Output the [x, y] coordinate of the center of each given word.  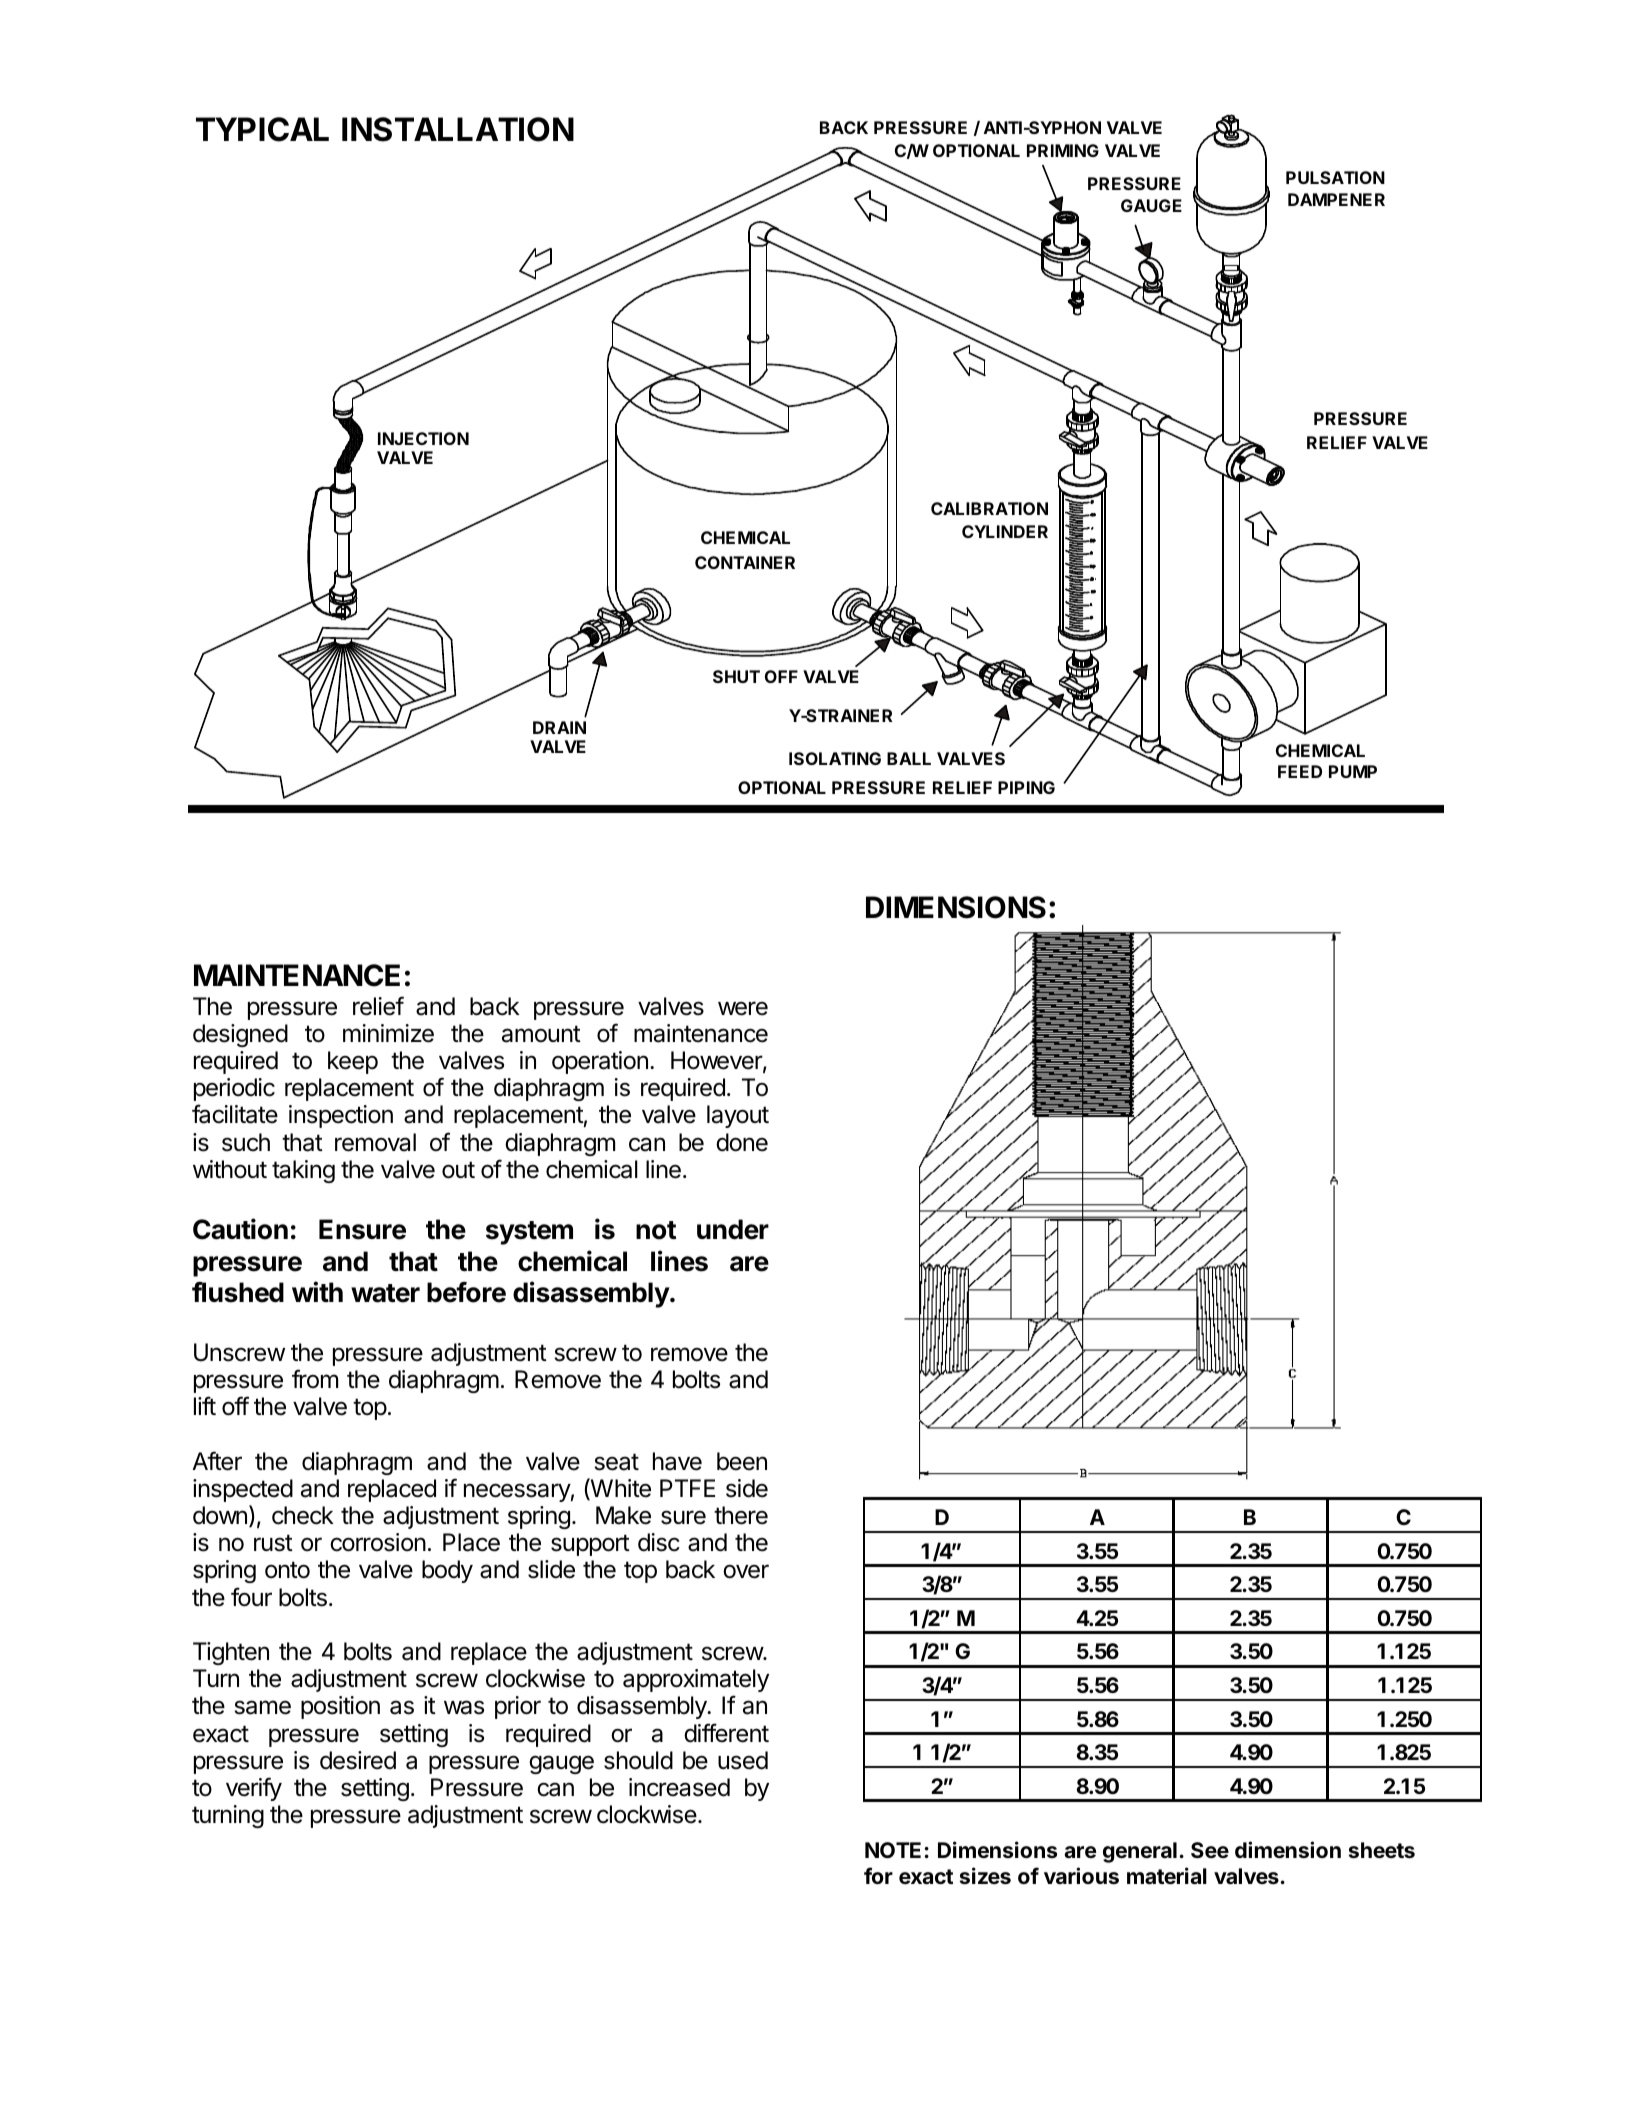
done [742, 1142]
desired [358, 1760]
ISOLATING [835, 758]
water [385, 1293]
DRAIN [559, 727]
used [743, 1760]
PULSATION [1335, 177]
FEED [1300, 771]
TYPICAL [262, 129]
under [733, 1229]
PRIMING [1063, 150]
